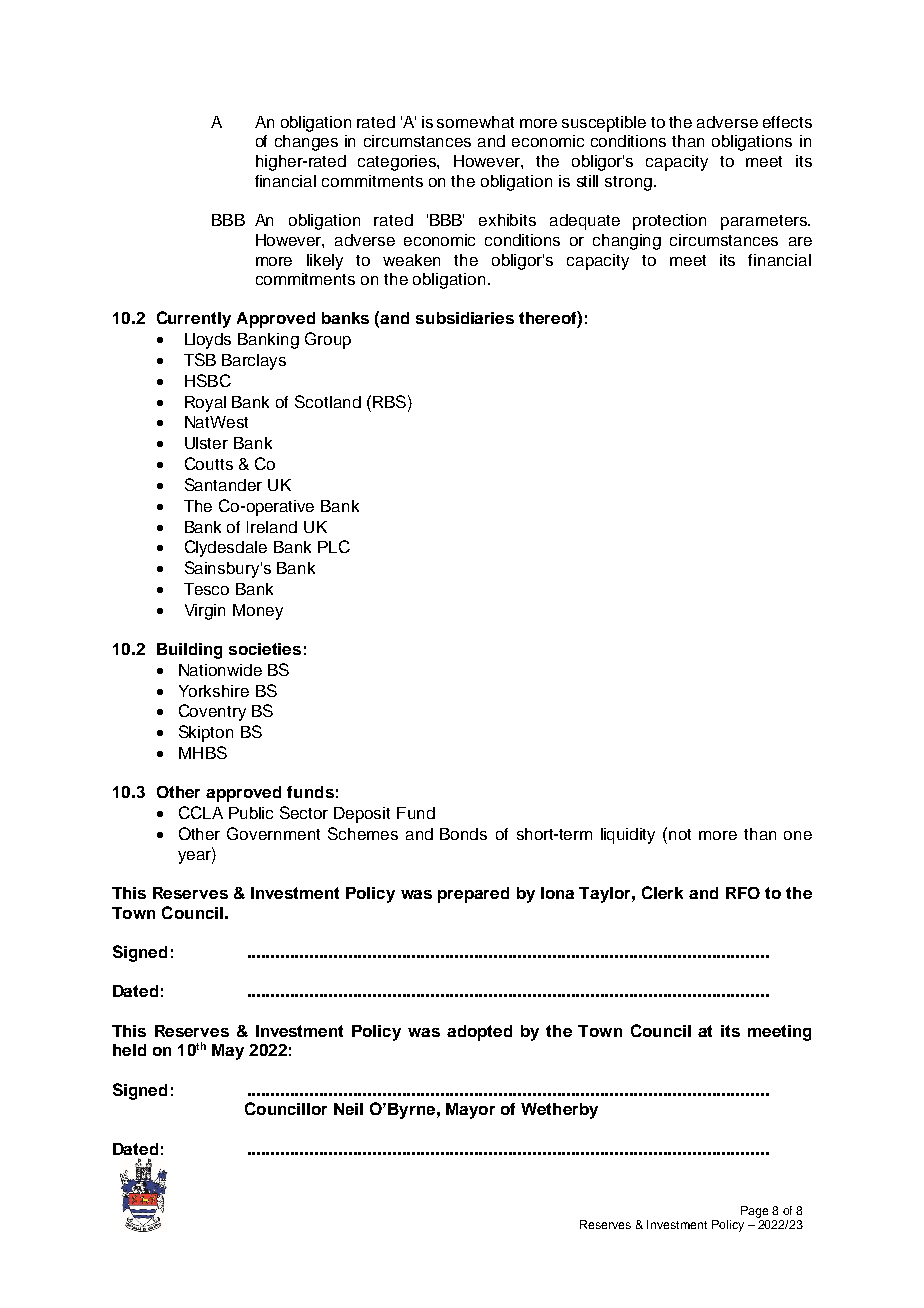 The height and width of the screenshot is (1308, 924). I want to click on prepared, so click(473, 895).
